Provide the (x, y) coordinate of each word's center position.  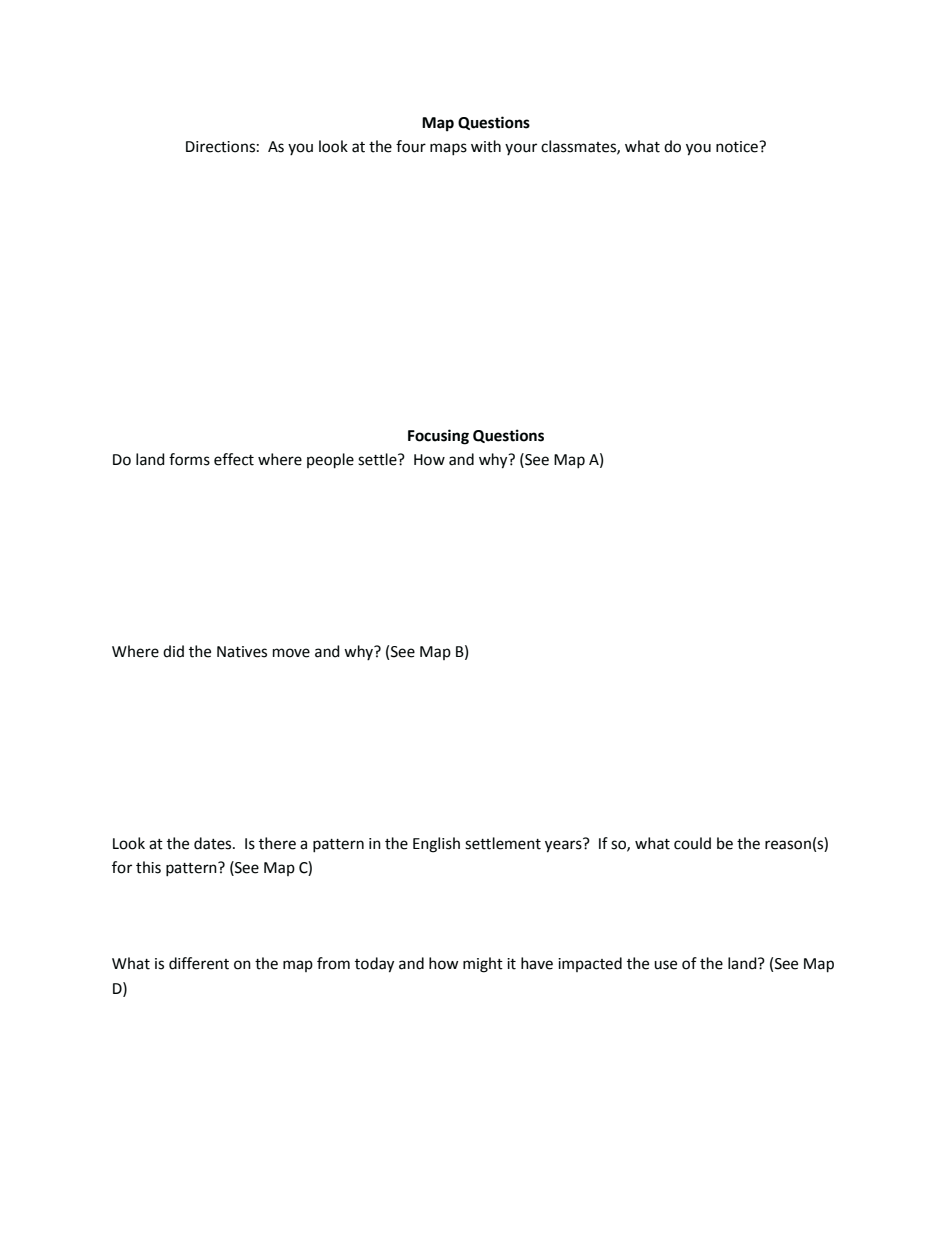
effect (234, 459)
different (199, 963)
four (411, 146)
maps (448, 149)
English (436, 845)
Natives (242, 652)
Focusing (438, 437)
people (330, 461)
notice (738, 147)
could (692, 843)
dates (214, 843)
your (521, 149)
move (291, 653)
